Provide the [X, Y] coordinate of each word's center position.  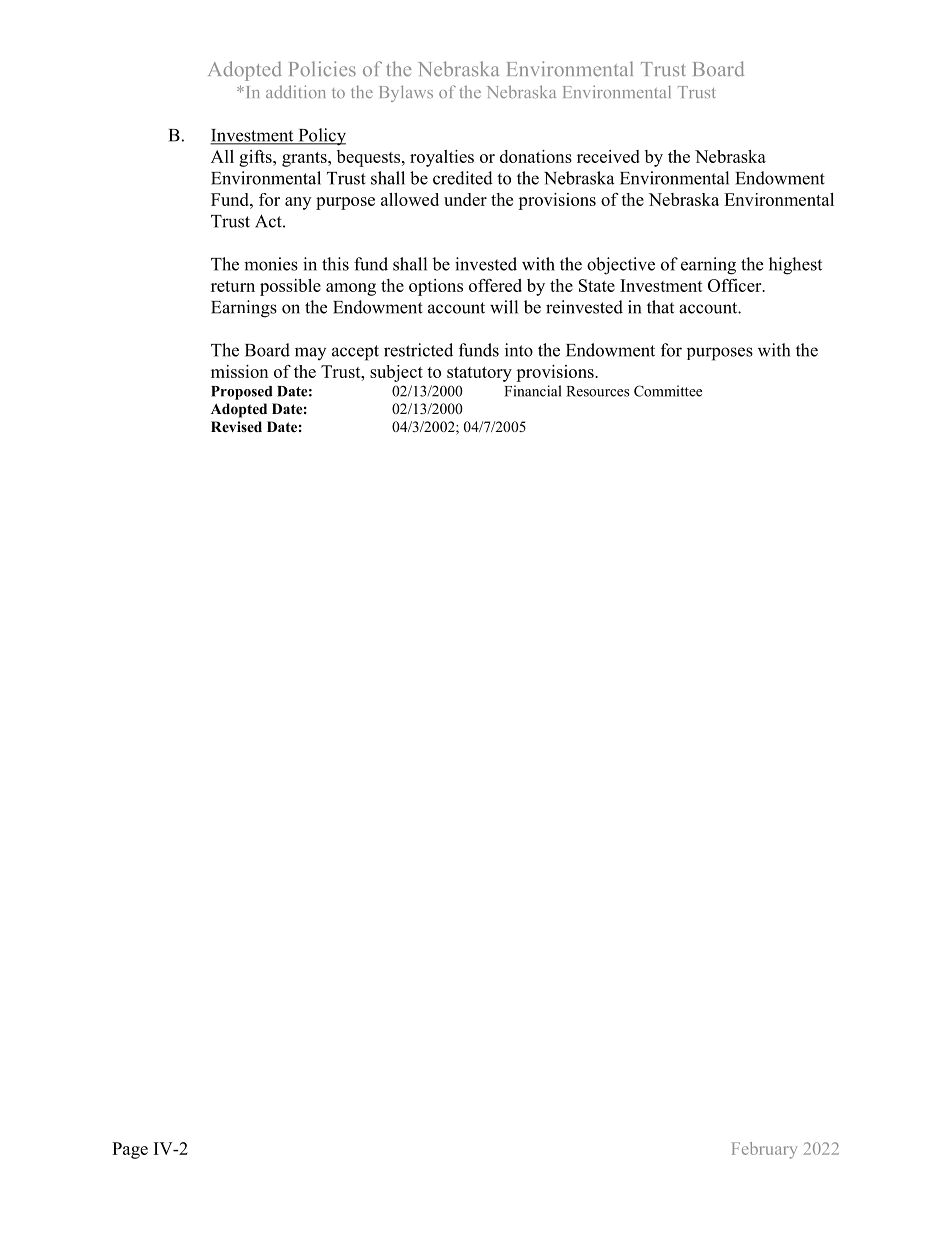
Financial [533, 391]
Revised [236, 426]
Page [130, 1150]
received [608, 156]
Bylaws [406, 93]
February [765, 1150]
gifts [256, 158]
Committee [668, 391]
